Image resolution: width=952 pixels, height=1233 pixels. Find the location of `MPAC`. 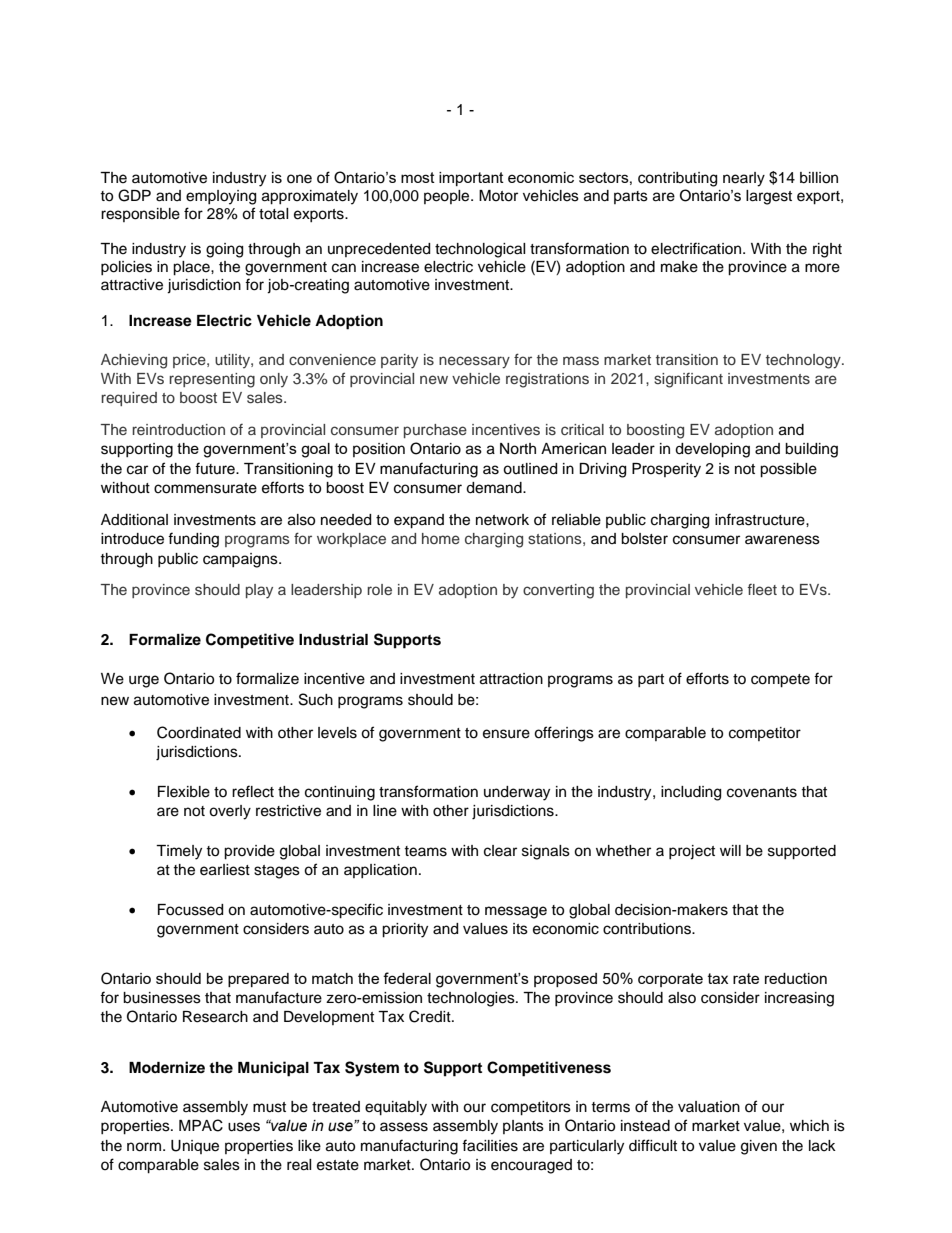

MPAC is located at coordinates (201, 1125).
